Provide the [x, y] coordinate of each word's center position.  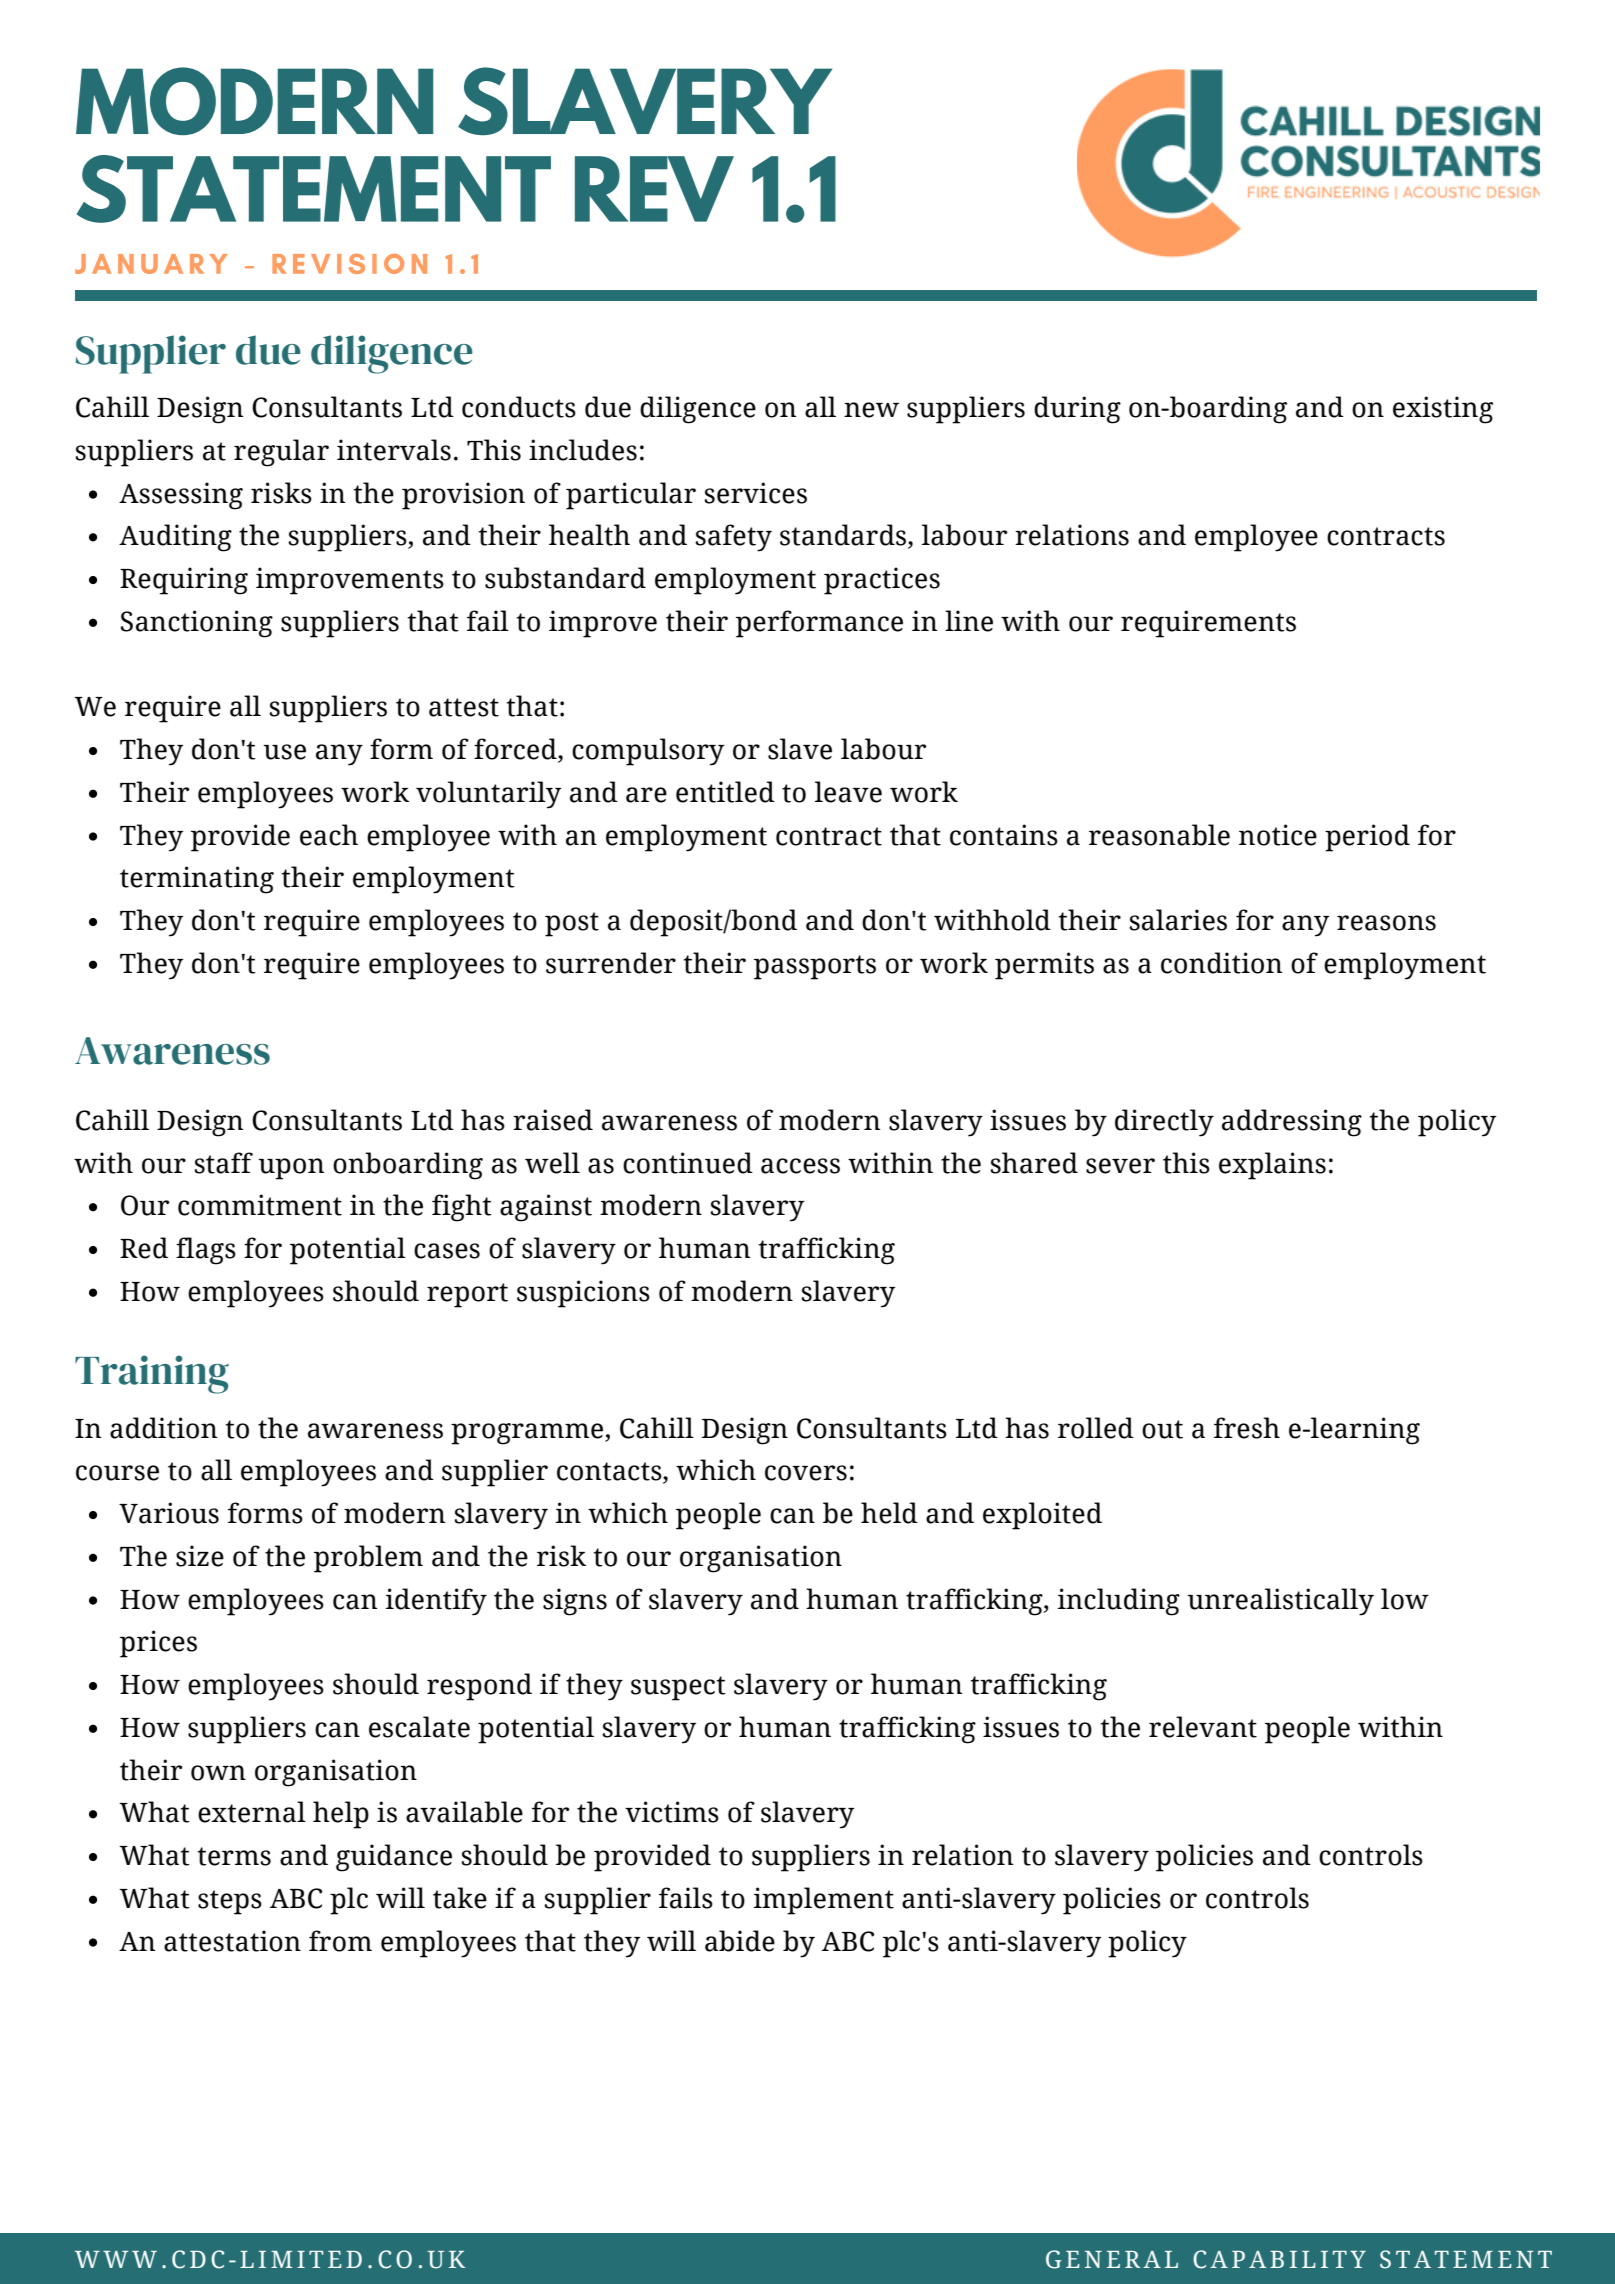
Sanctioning [197, 624]
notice [1278, 835]
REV [654, 189]
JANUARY [151, 264]
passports [815, 967]
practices [882, 581]
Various [169, 1513]
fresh [1247, 1428]
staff [223, 1163]
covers [806, 1473]
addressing [1292, 1123]
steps [230, 1902]
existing [1443, 410]
